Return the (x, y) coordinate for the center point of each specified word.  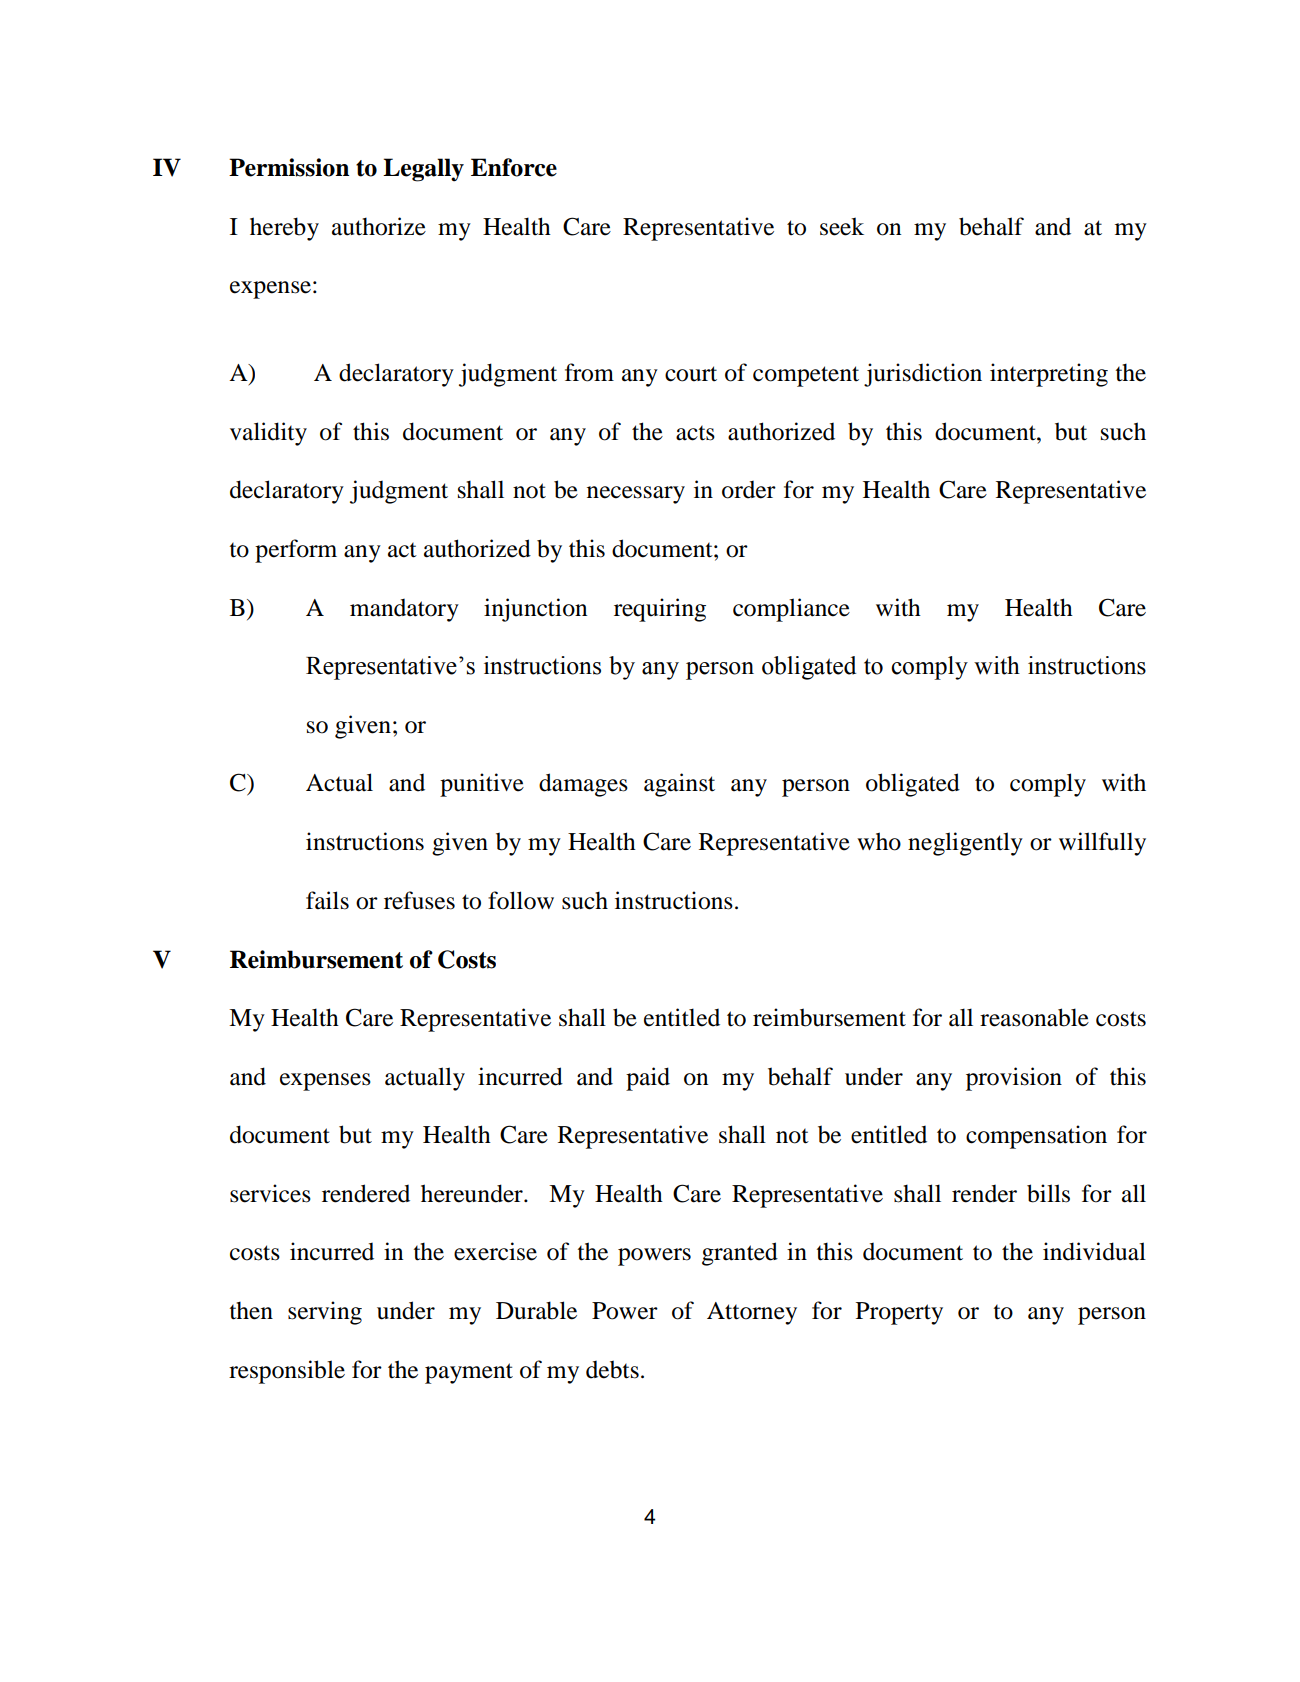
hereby (284, 229)
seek (842, 226)
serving (325, 1313)
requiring (660, 610)
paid (648, 1079)
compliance (791, 610)
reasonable (1034, 1017)
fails (327, 900)
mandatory (404, 610)
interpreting (1049, 375)
